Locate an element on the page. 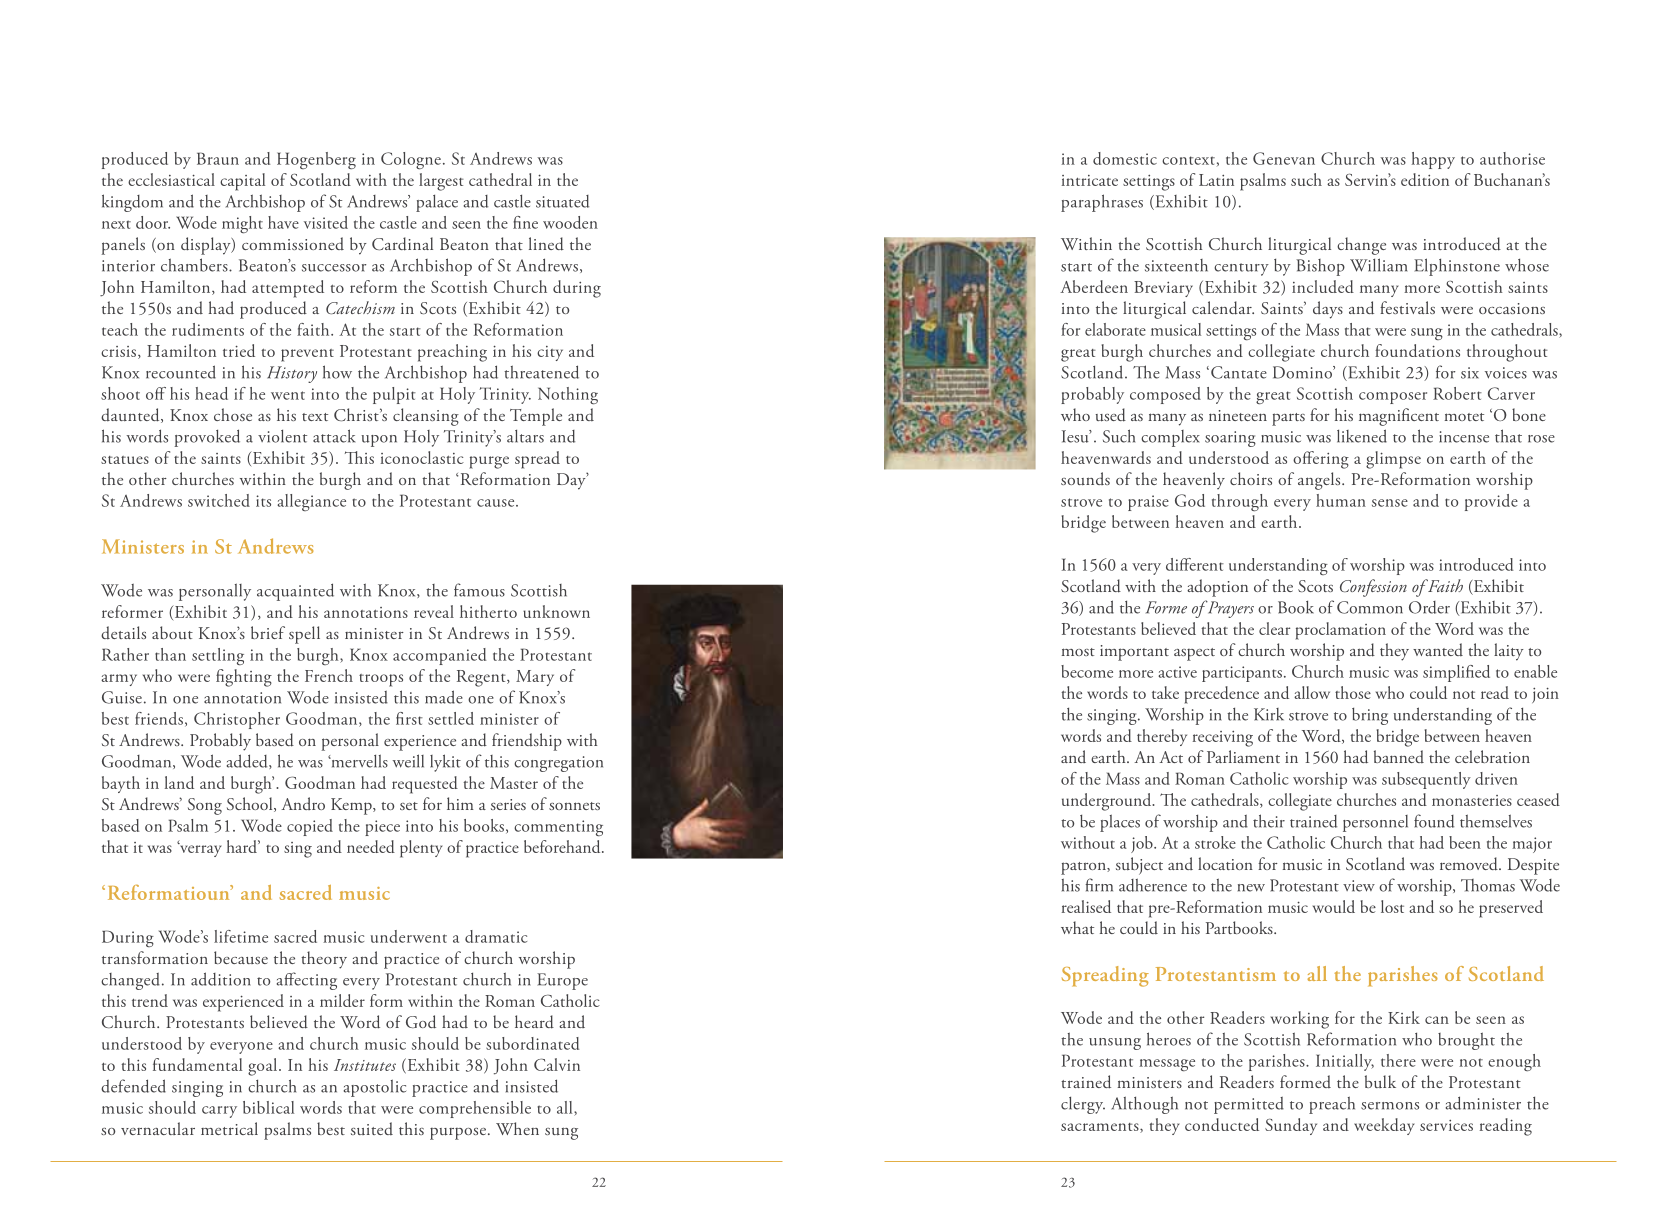 The height and width of the document is (1212, 1667). intricate is located at coordinates (1089, 180).
